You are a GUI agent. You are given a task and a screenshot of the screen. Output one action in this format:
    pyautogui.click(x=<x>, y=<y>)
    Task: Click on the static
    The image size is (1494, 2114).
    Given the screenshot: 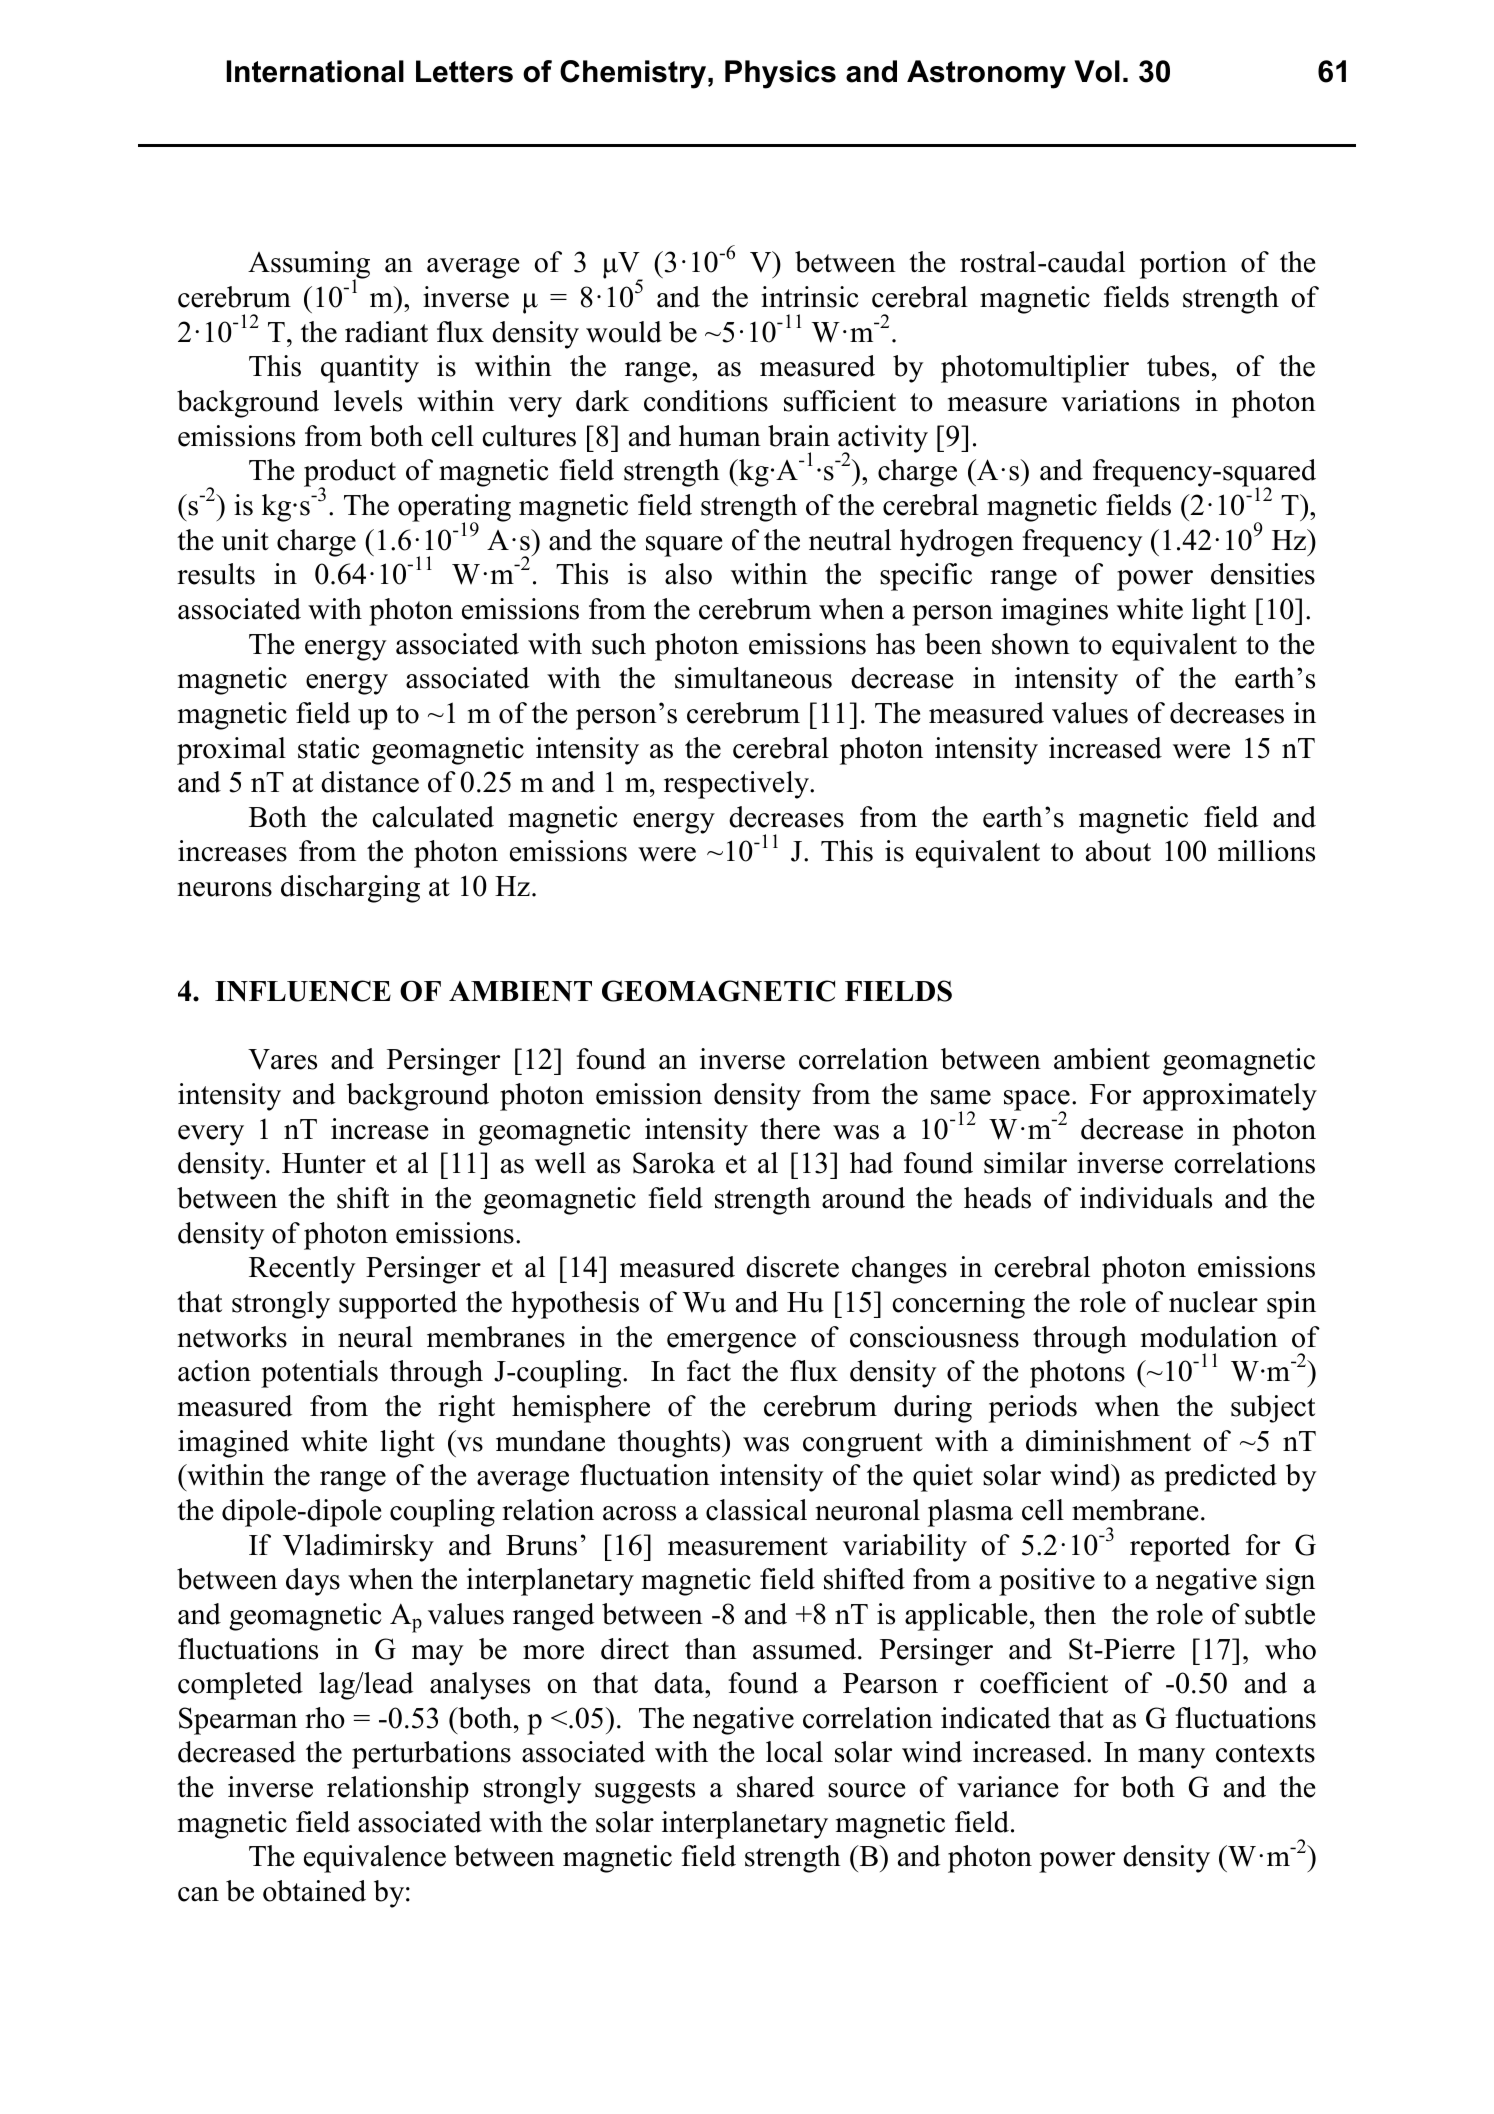 What is the action you would take?
    pyautogui.click(x=329, y=748)
